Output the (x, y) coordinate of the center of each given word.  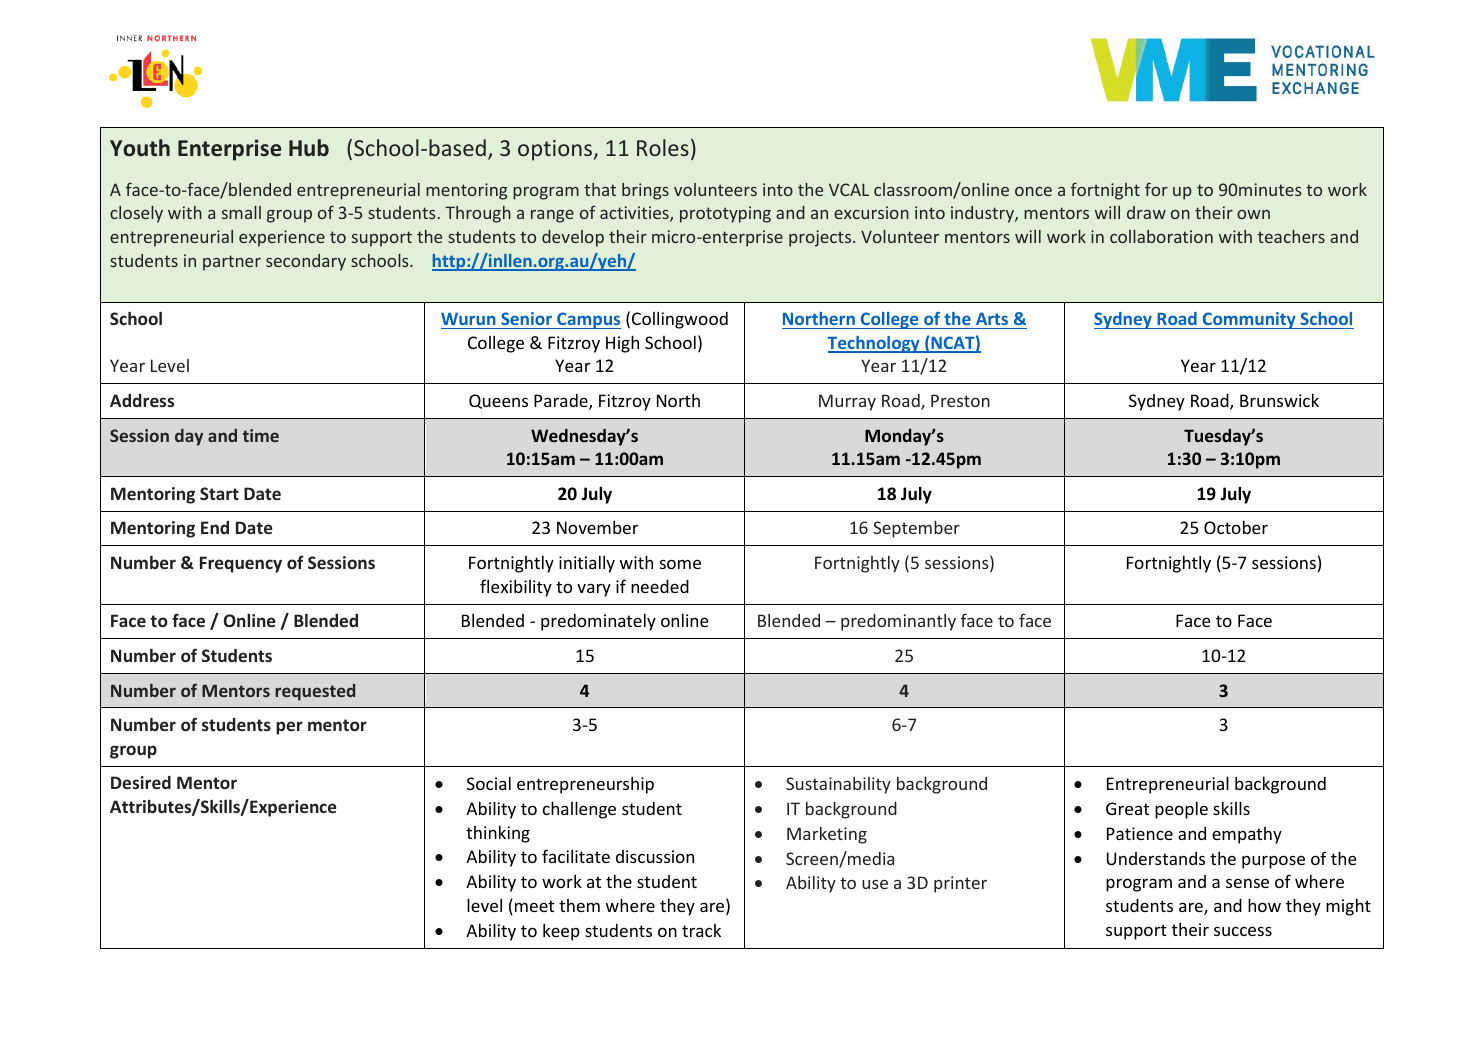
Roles (663, 147)
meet (534, 906)
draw (1146, 212)
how (1264, 905)
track (701, 930)
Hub (309, 148)
